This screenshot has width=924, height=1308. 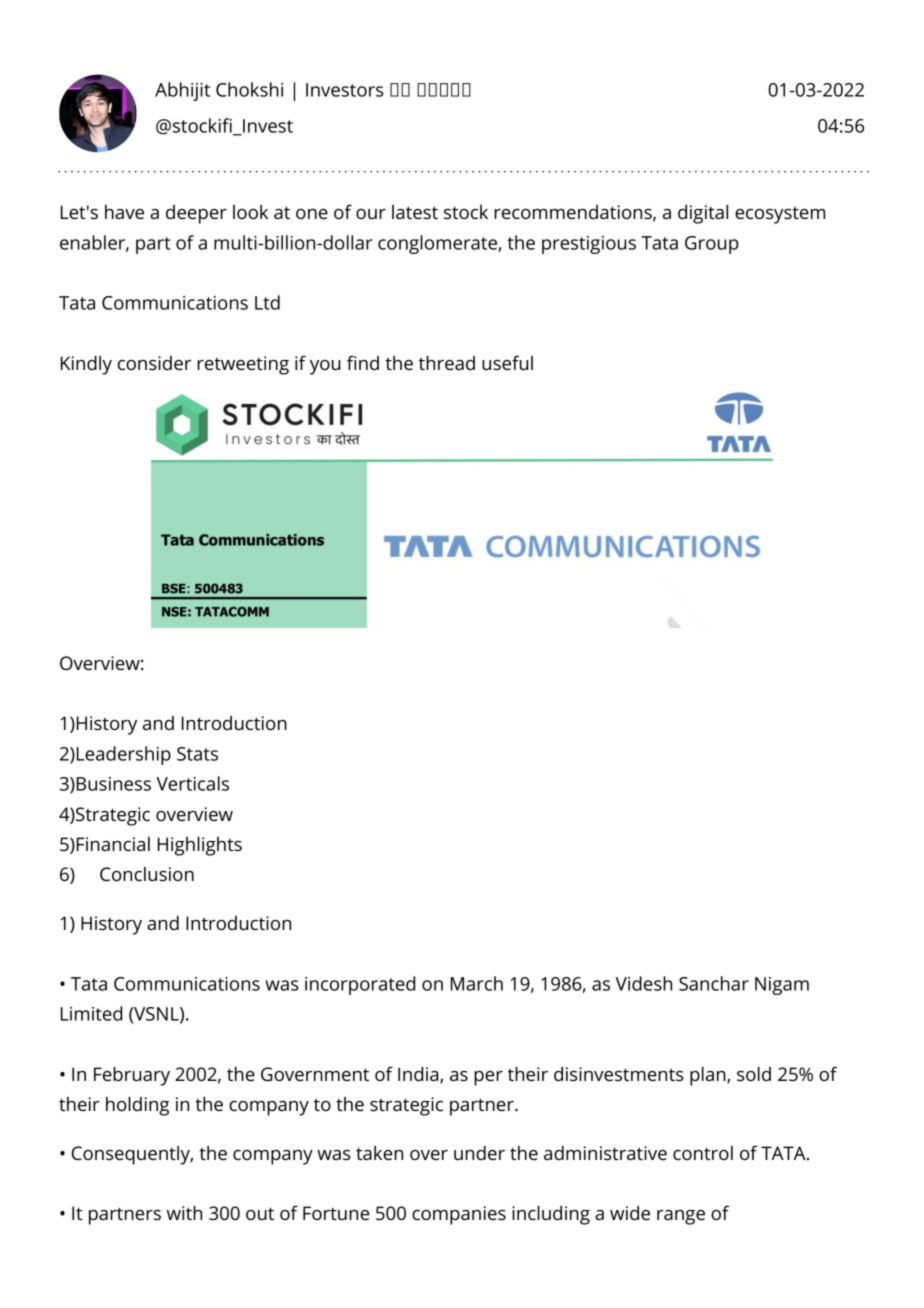 I want to click on consider, so click(x=154, y=363).
